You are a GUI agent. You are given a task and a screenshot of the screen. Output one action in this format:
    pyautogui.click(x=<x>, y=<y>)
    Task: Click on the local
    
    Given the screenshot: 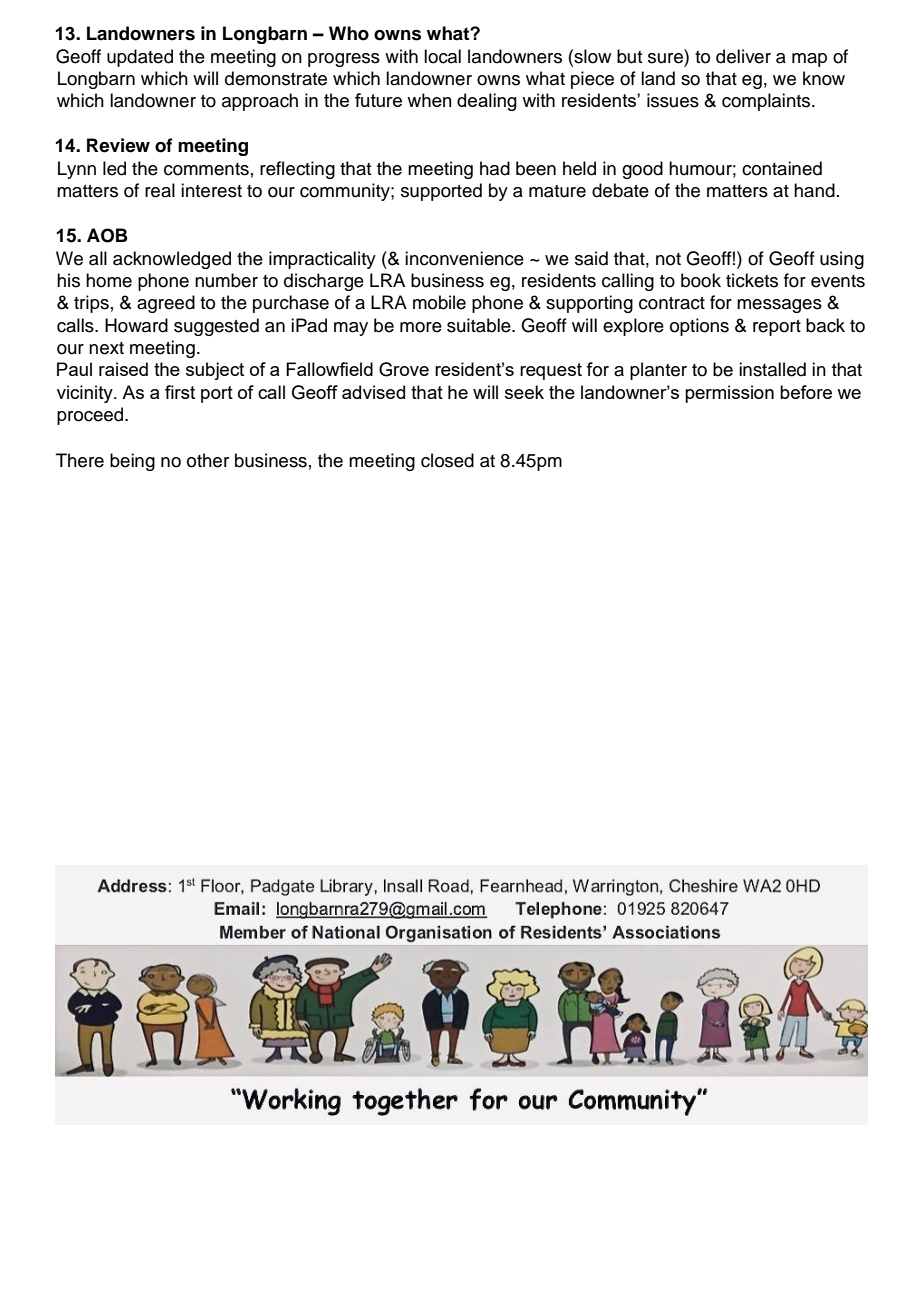 What is the action you would take?
    pyautogui.click(x=442, y=56)
